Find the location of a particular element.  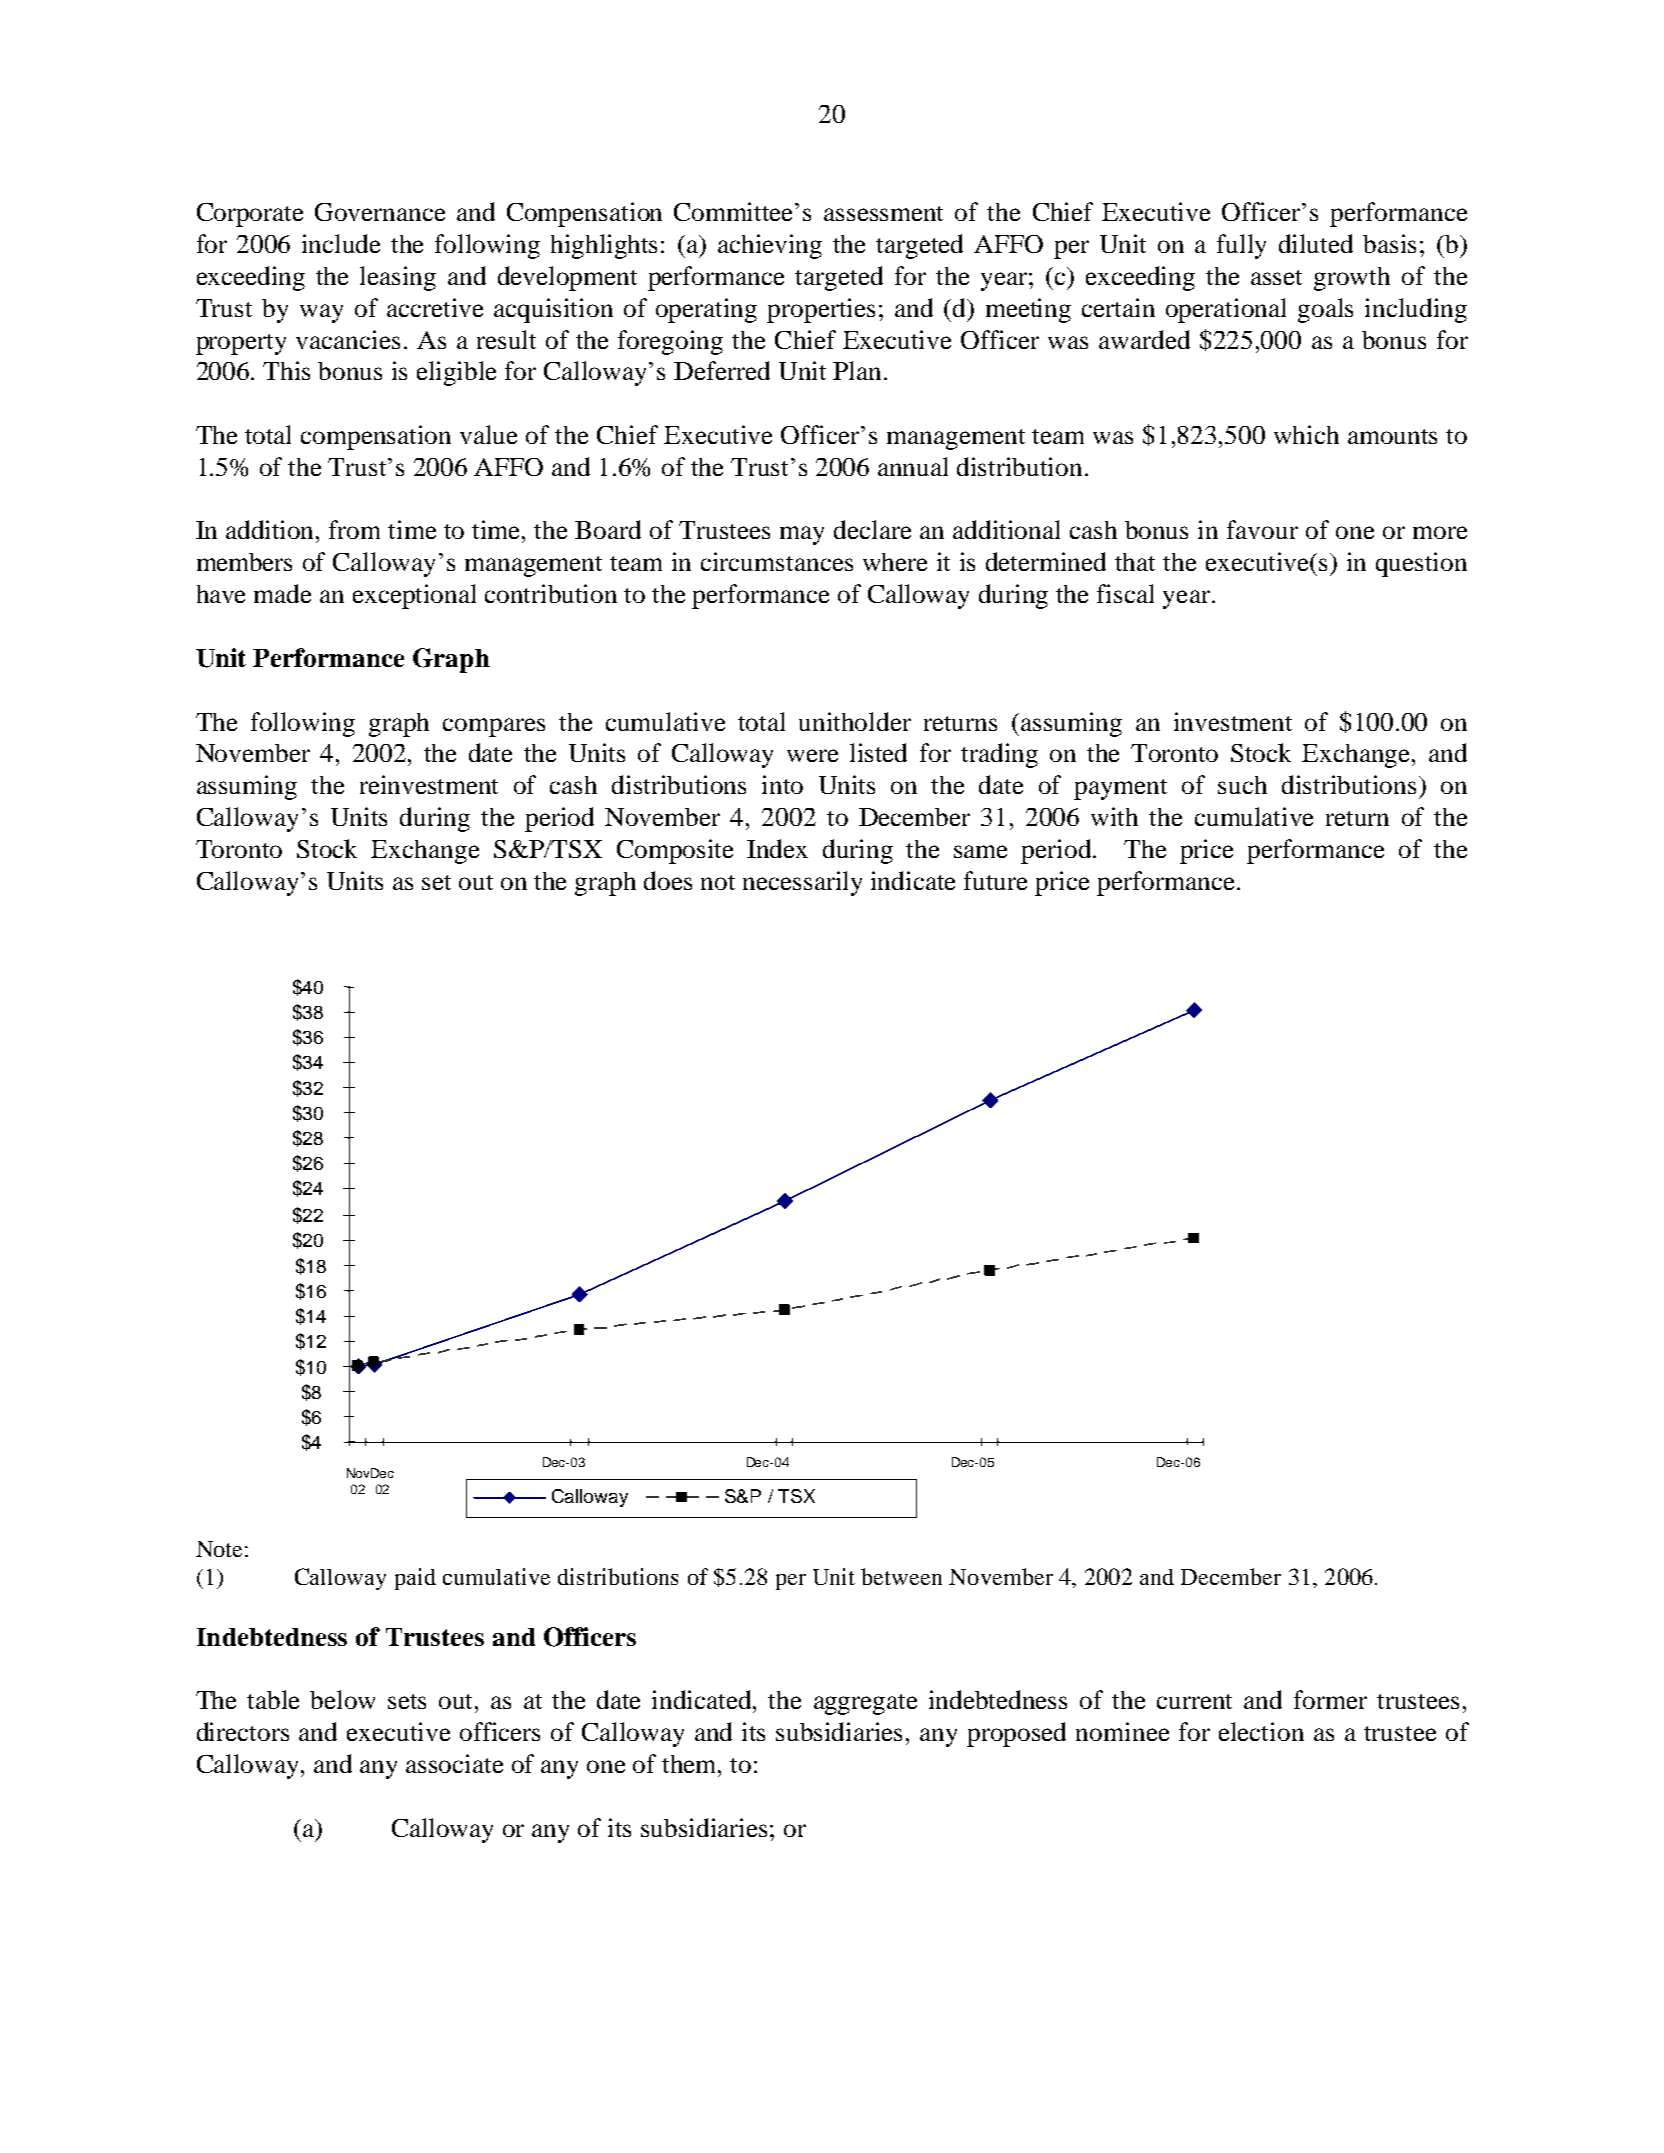

aggregate is located at coordinates (865, 1704).
